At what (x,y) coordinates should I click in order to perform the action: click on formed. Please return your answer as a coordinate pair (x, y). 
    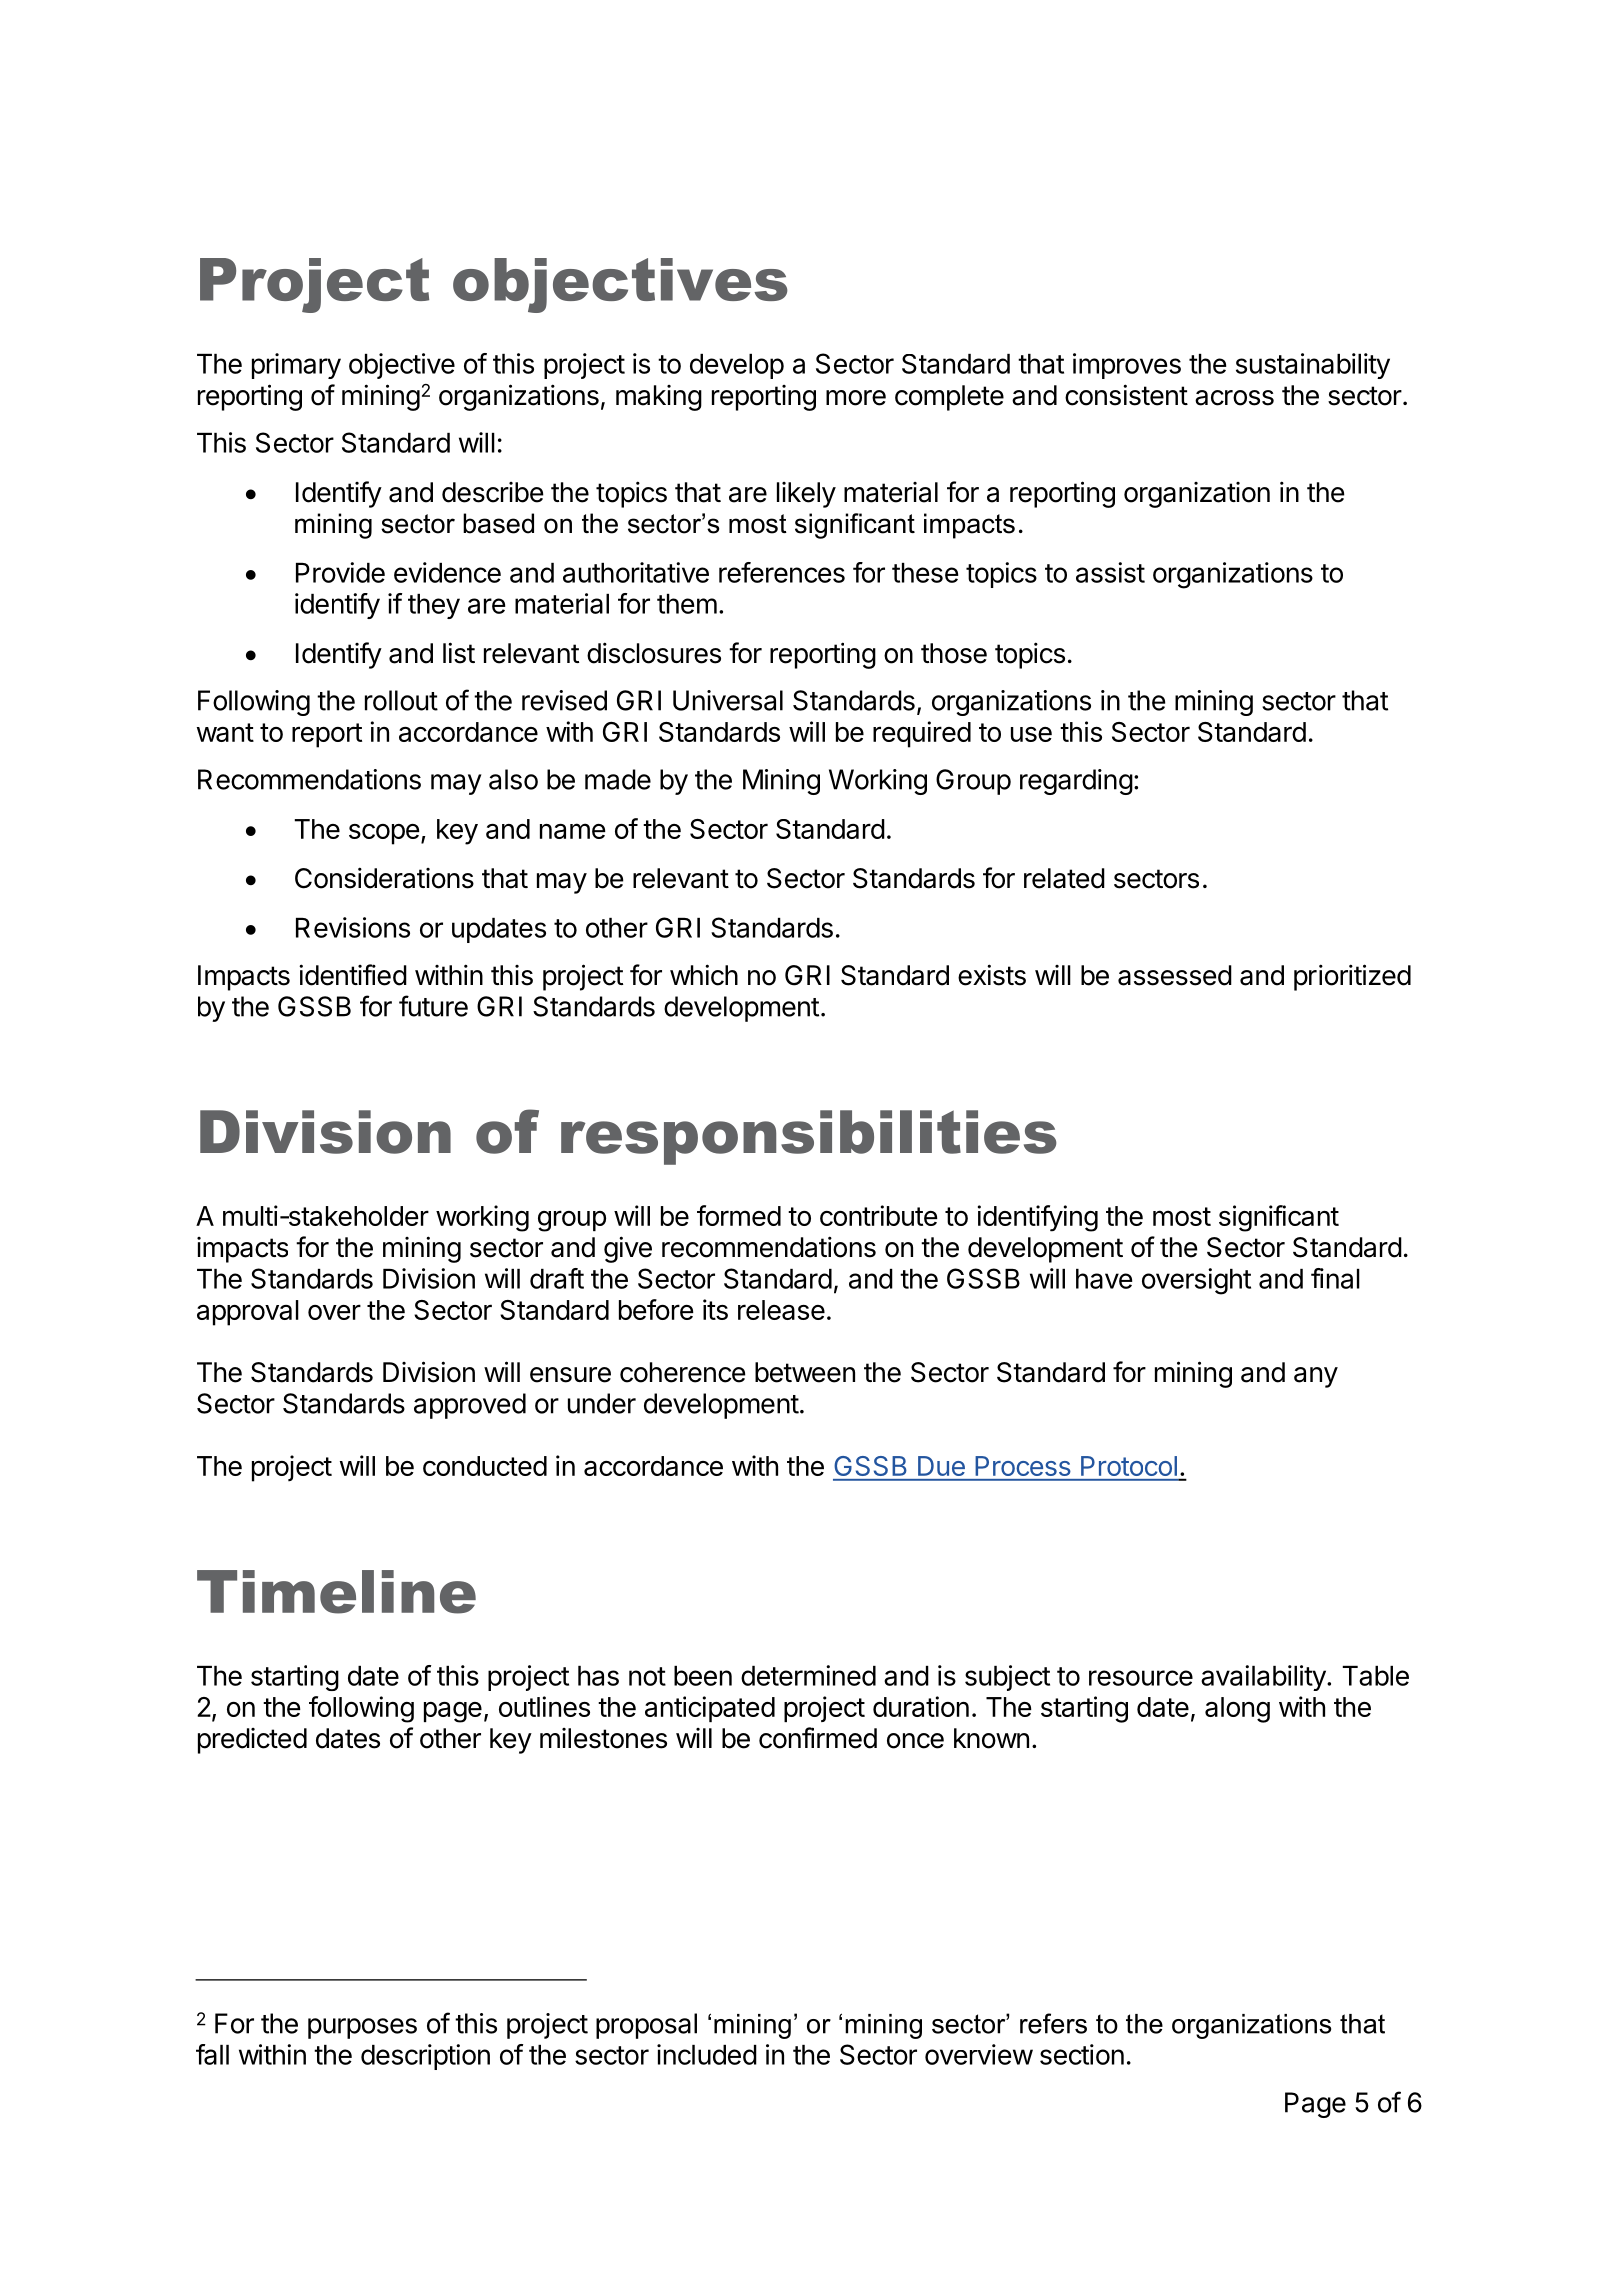
    Looking at the image, I should click on (739, 1215).
